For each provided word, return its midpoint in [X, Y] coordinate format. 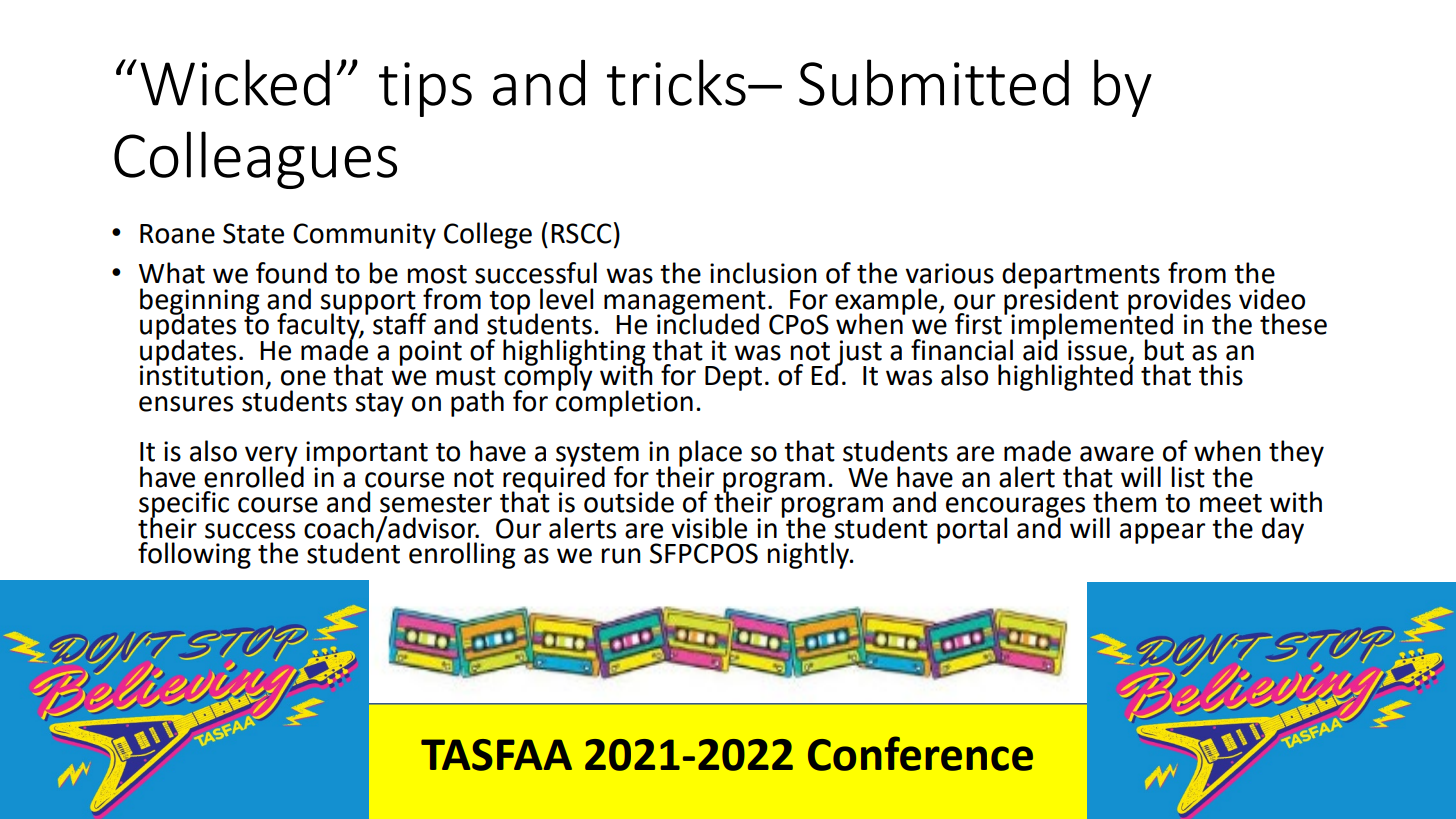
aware [1117, 454]
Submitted [934, 82]
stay [379, 405]
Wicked [235, 82]
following [194, 555]
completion [624, 402]
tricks [676, 82]
